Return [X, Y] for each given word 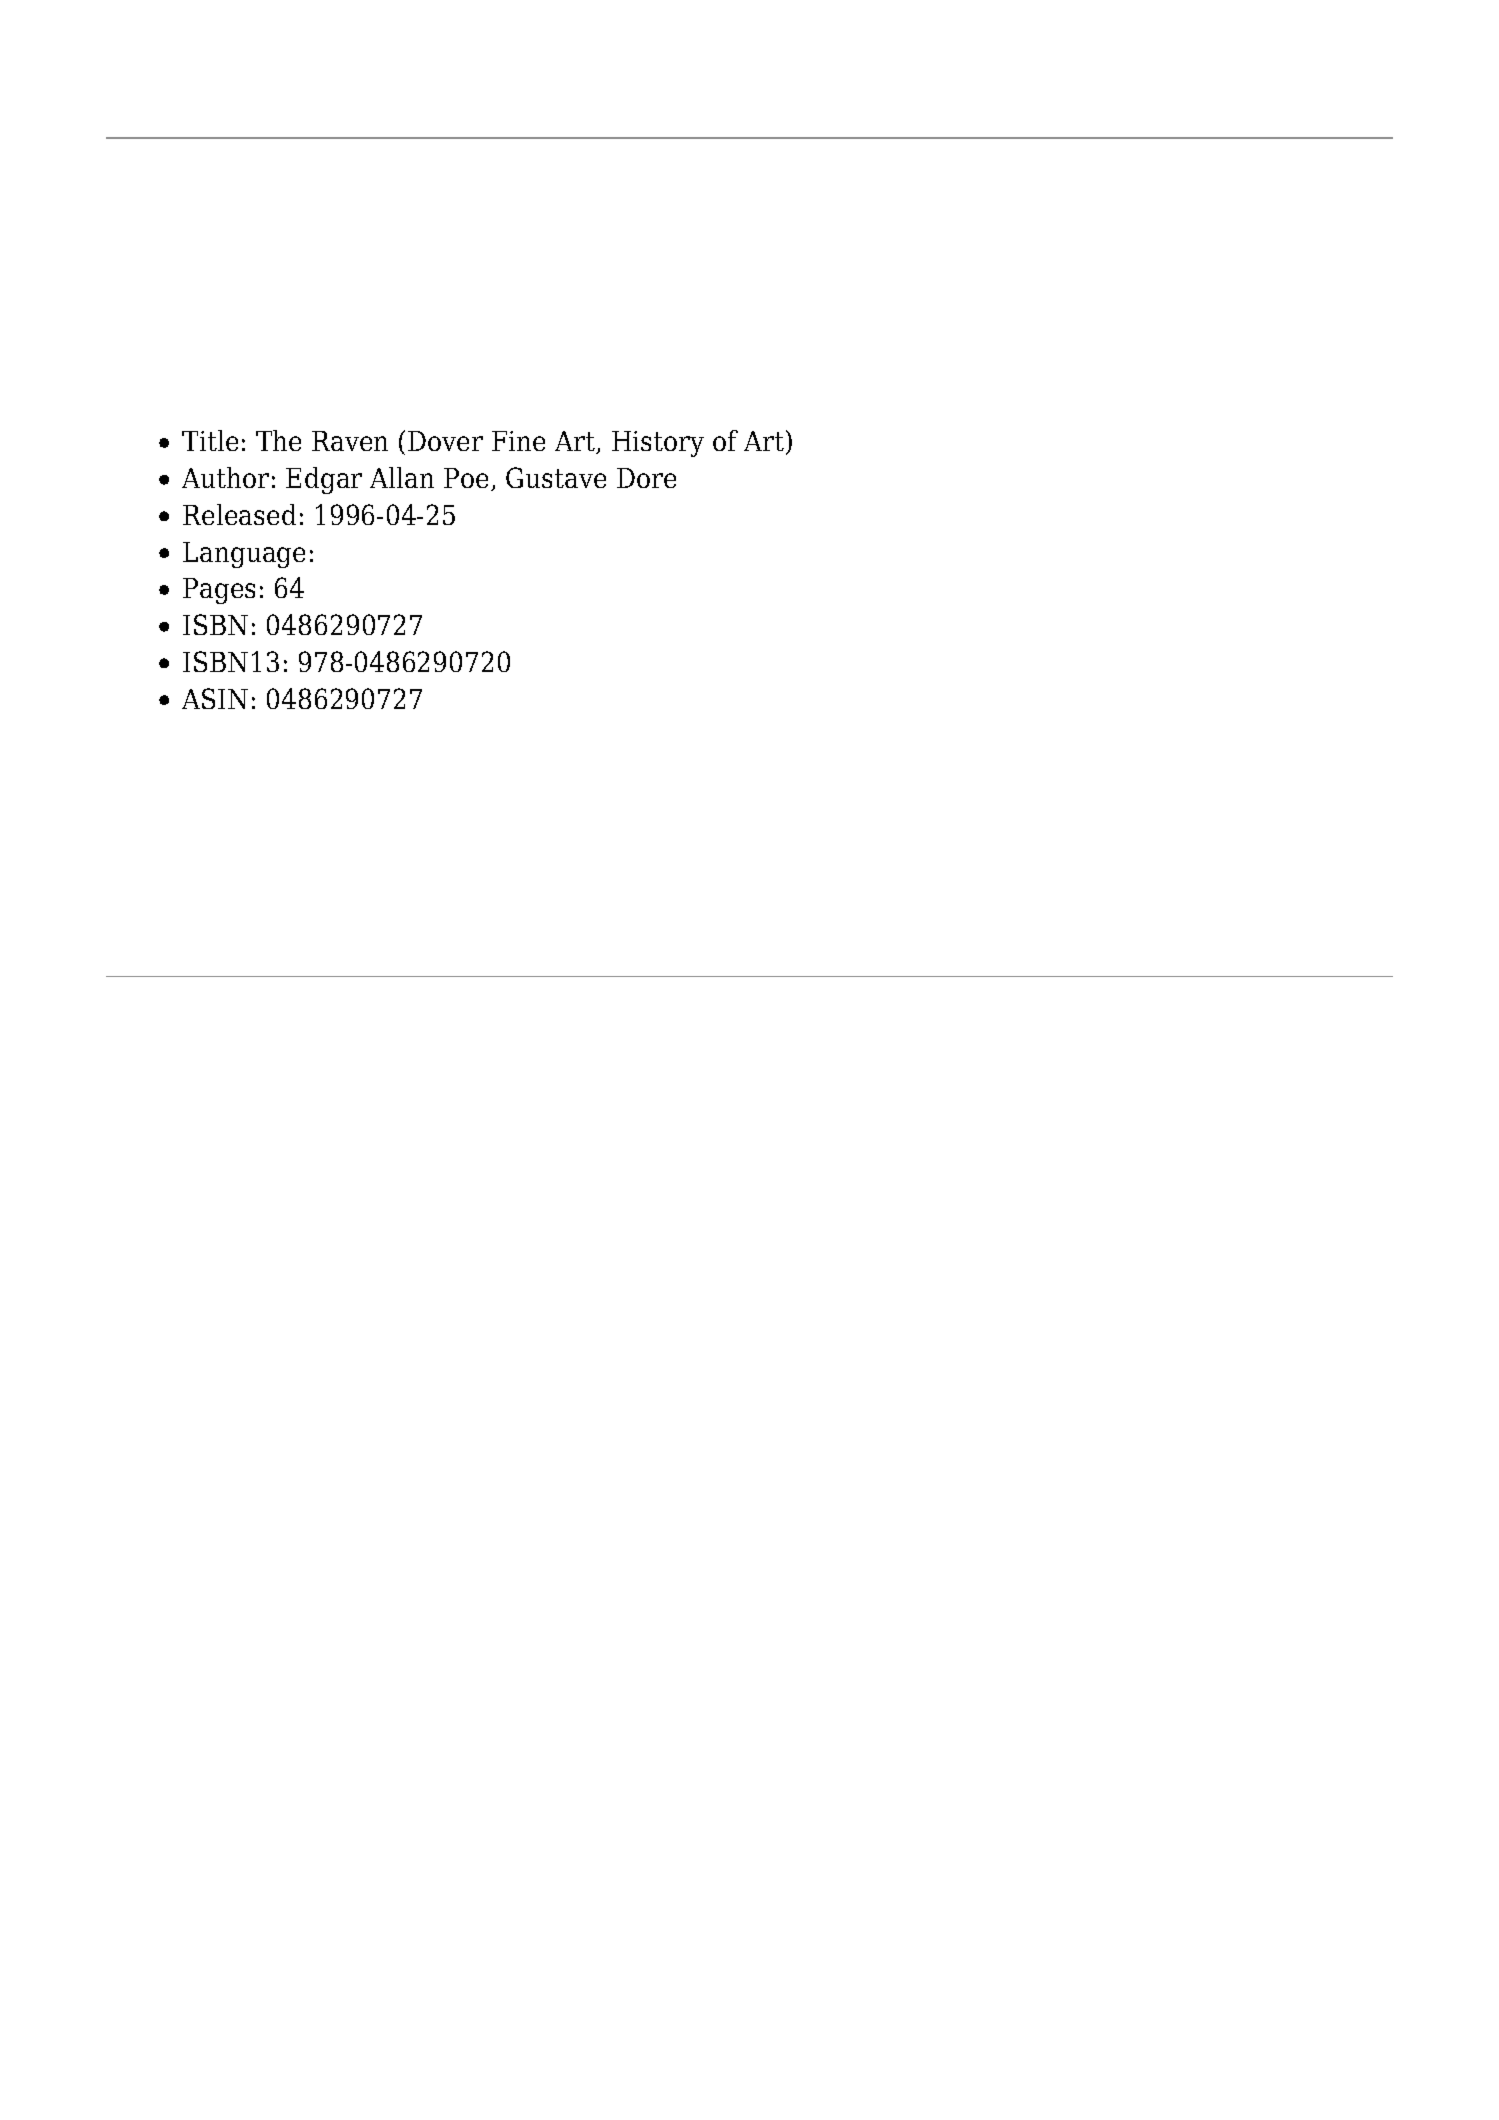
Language [244, 555]
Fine [518, 441]
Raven [350, 441]
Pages [219, 591]
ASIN [215, 698]
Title [210, 440]
